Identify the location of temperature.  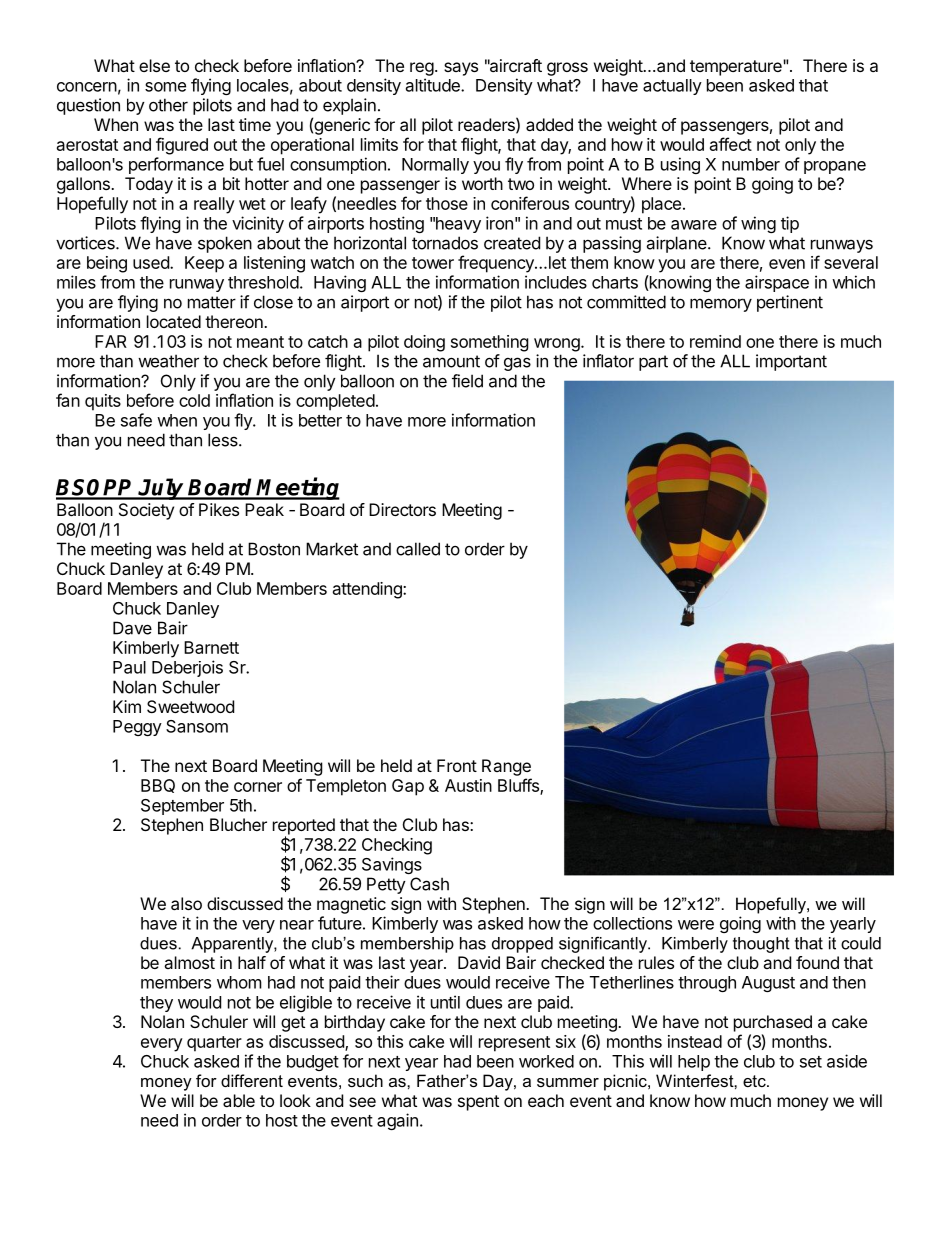
(737, 68).
